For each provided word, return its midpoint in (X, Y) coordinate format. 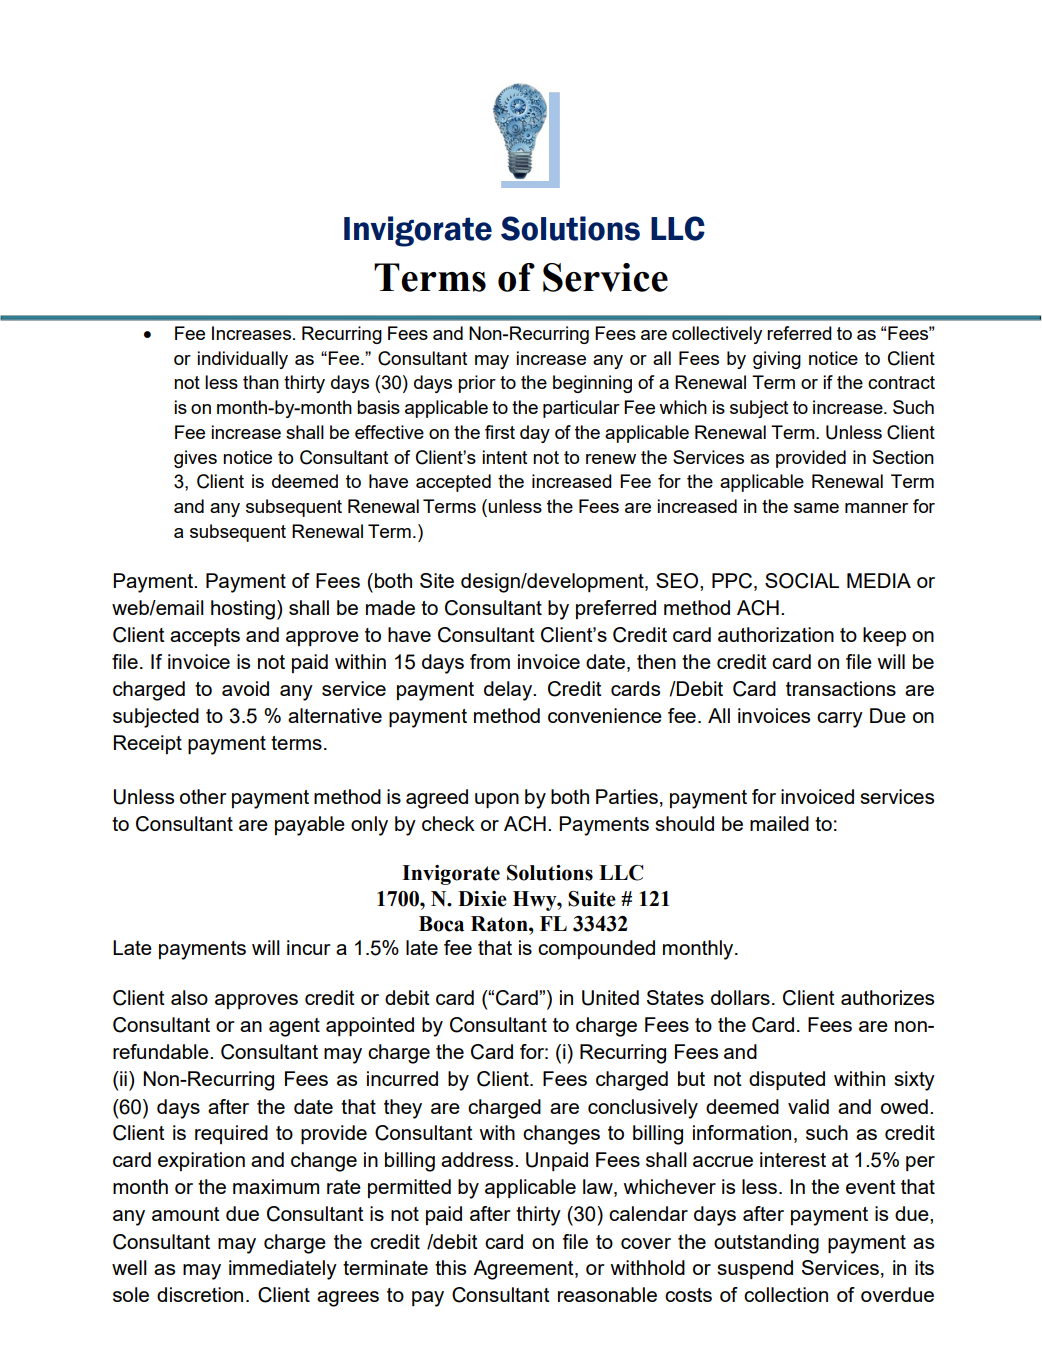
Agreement (524, 1270)
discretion (200, 1294)
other (203, 796)
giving (777, 360)
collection (786, 1294)
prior (477, 384)
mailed (779, 823)
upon (497, 800)
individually (242, 360)
